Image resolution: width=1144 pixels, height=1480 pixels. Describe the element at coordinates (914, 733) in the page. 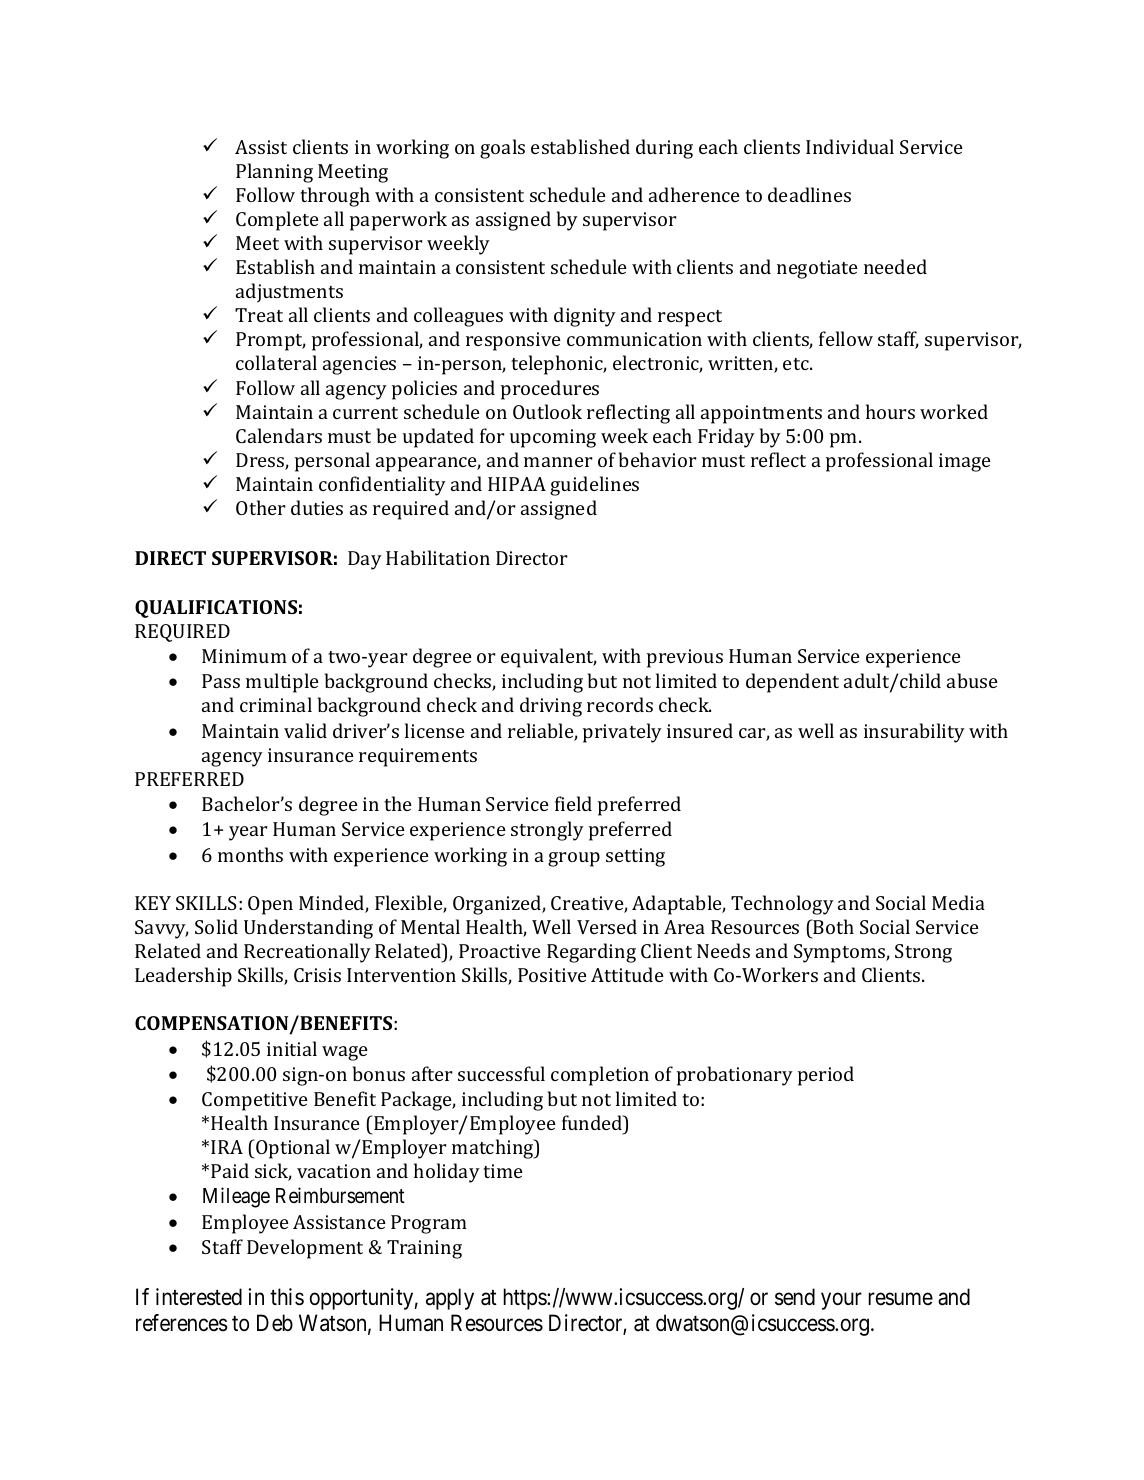

I see `insurability` at that location.
